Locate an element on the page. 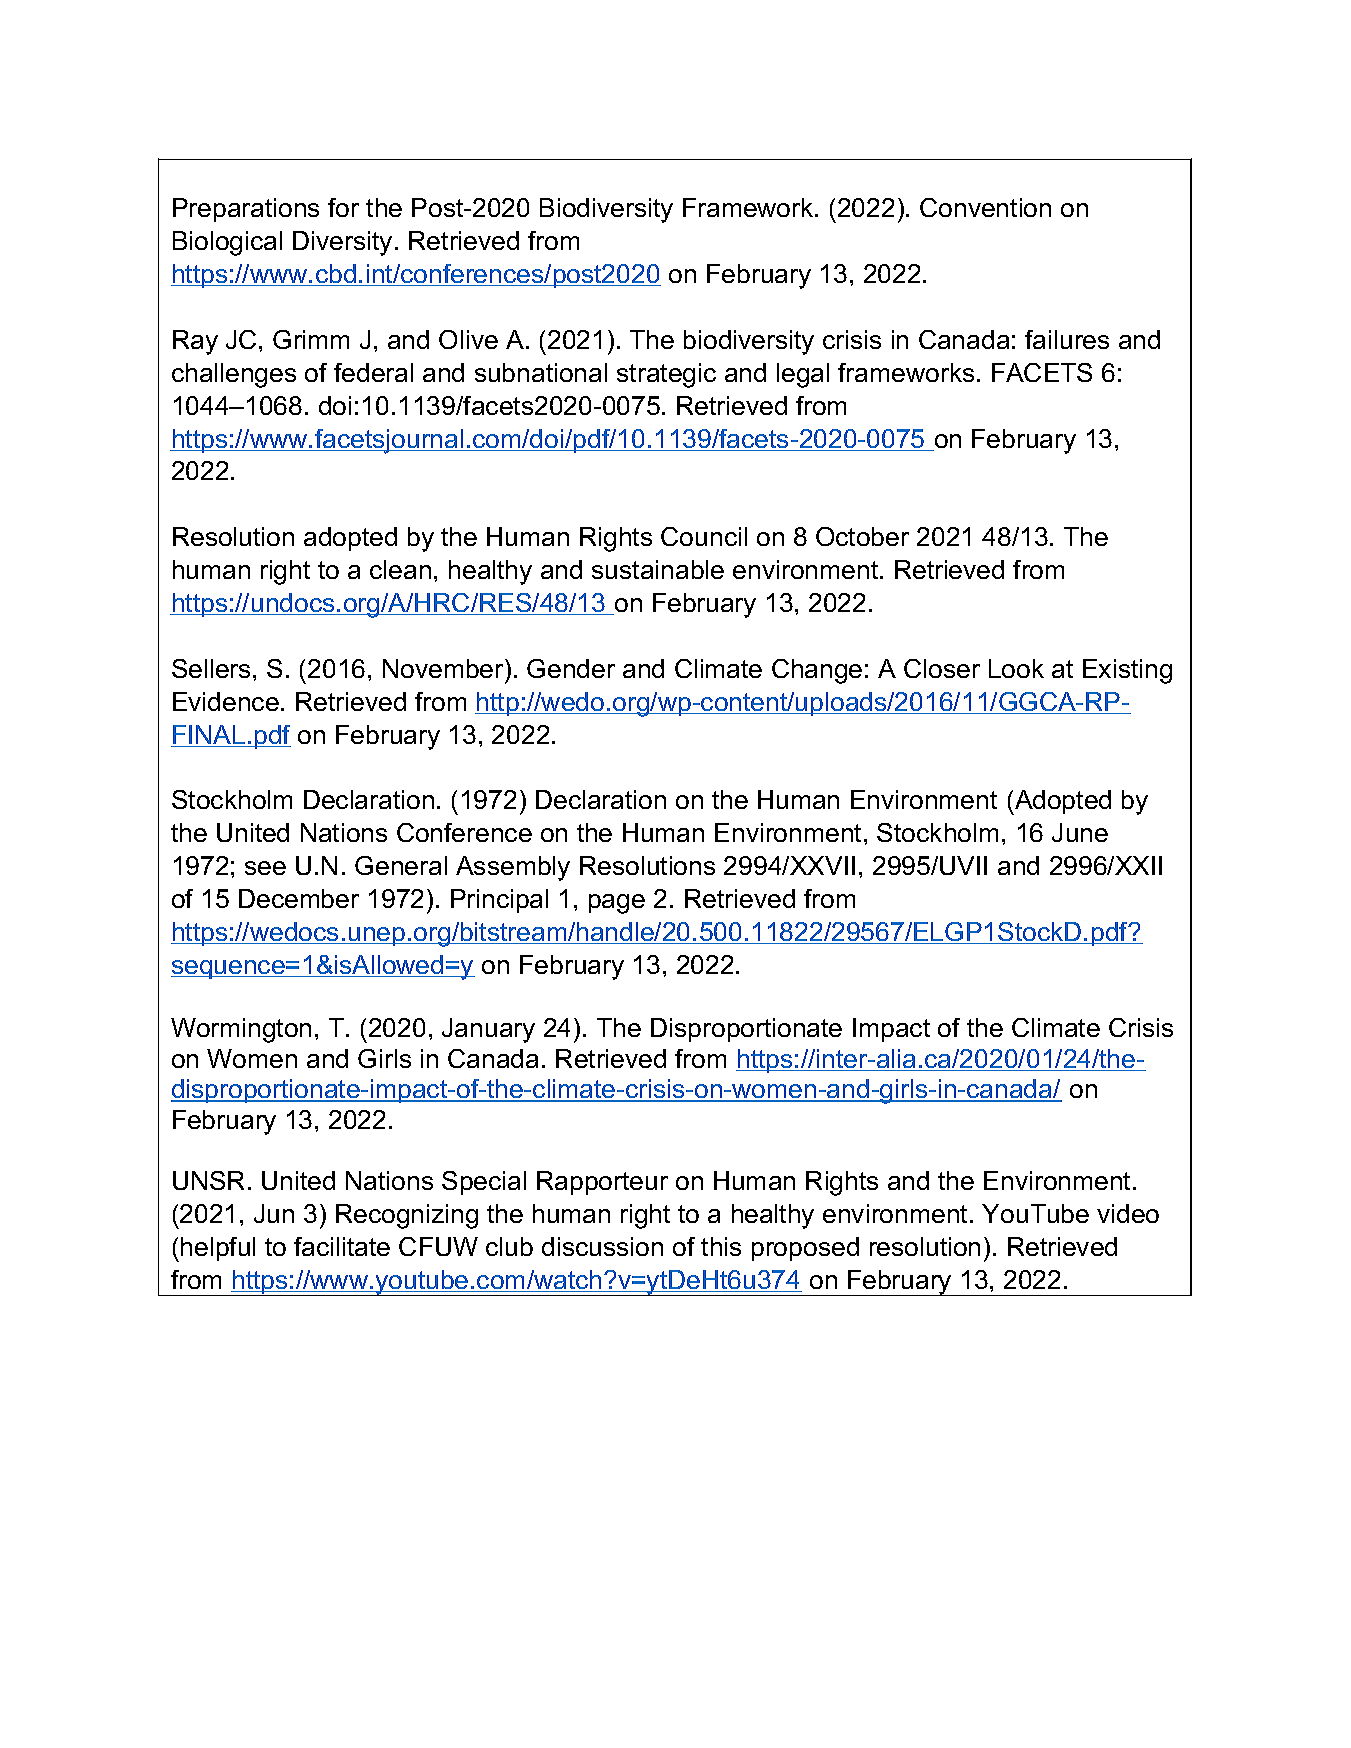  Gender is located at coordinates (571, 668).
